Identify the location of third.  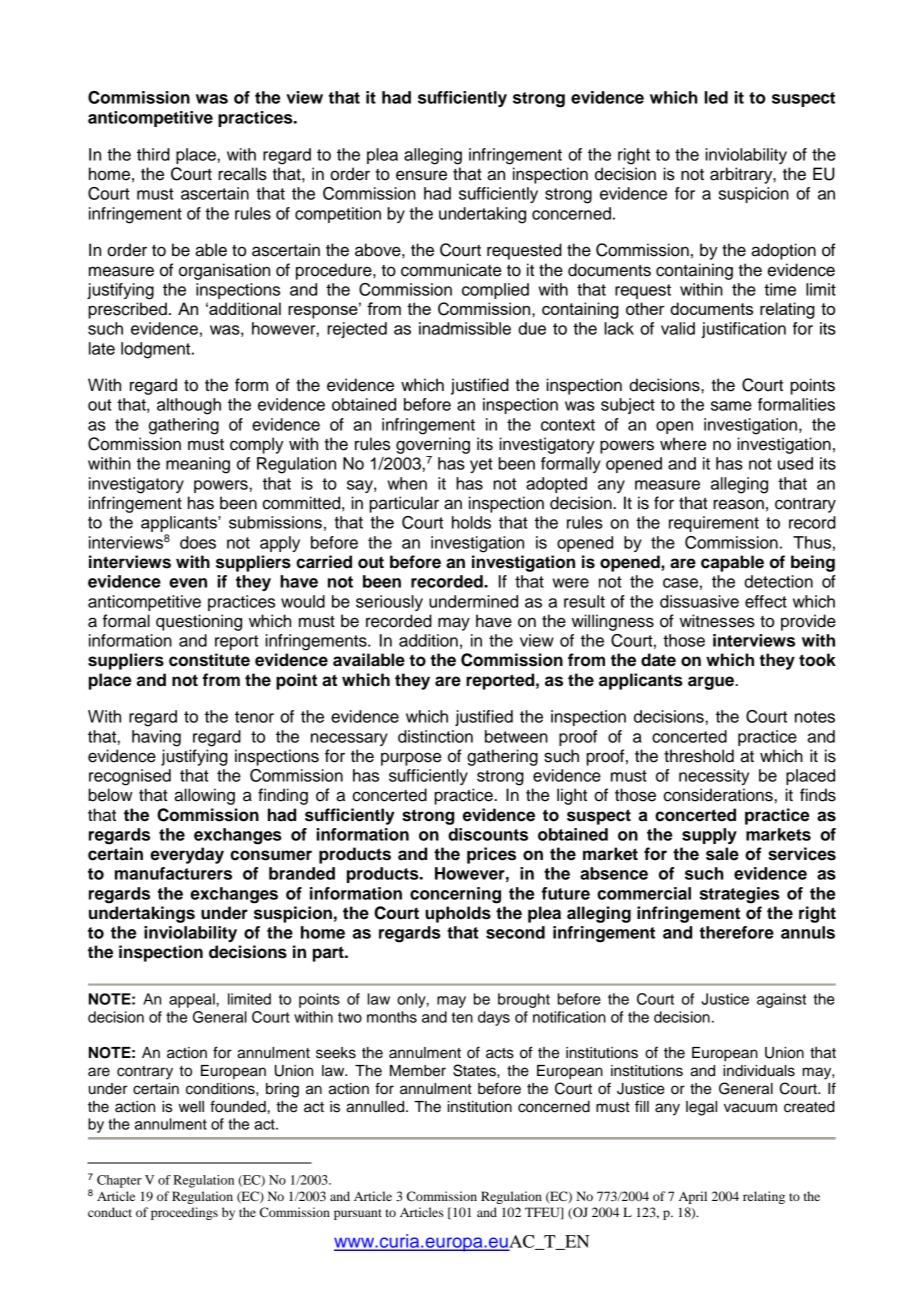
(153, 154).
